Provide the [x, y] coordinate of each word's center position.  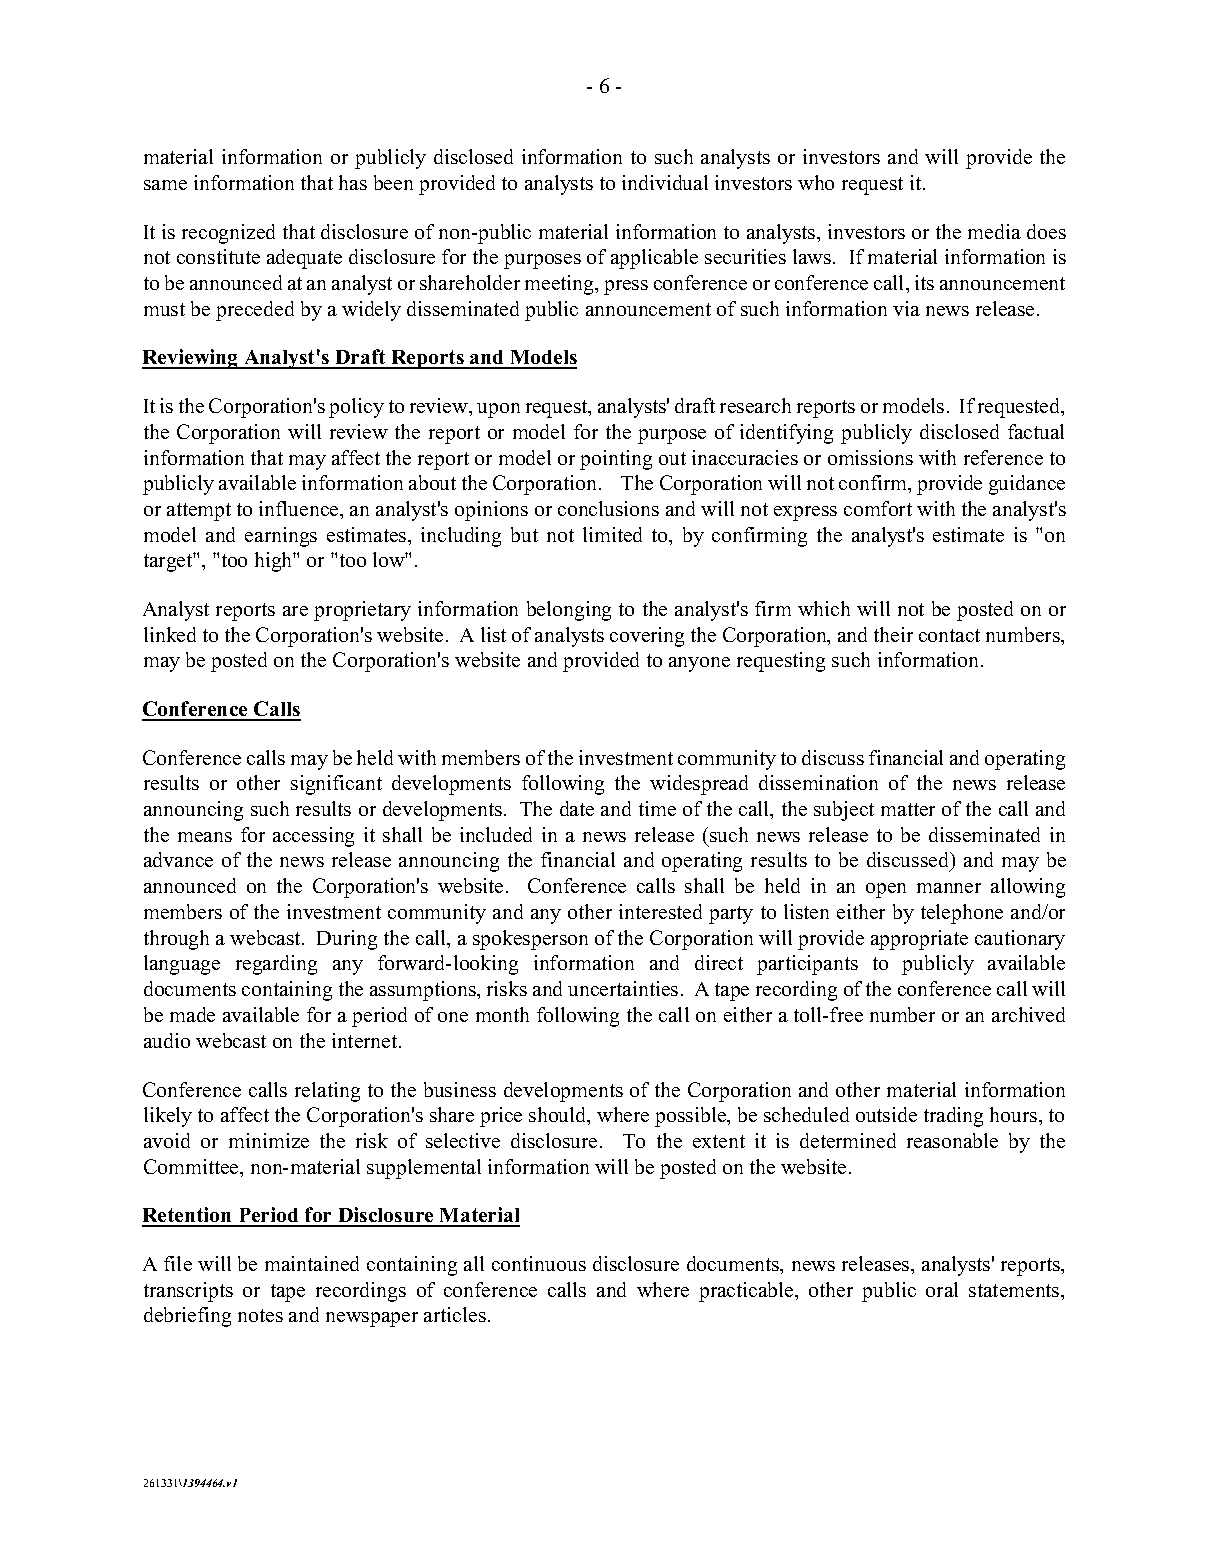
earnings [281, 537]
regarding [276, 965]
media [994, 231]
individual [665, 182]
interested [660, 911]
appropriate [919, 940]
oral [942, 1289]
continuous [539, 1263]
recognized [228, 234]
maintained [312, 1263]
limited [612, 534]
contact [949, 635]
